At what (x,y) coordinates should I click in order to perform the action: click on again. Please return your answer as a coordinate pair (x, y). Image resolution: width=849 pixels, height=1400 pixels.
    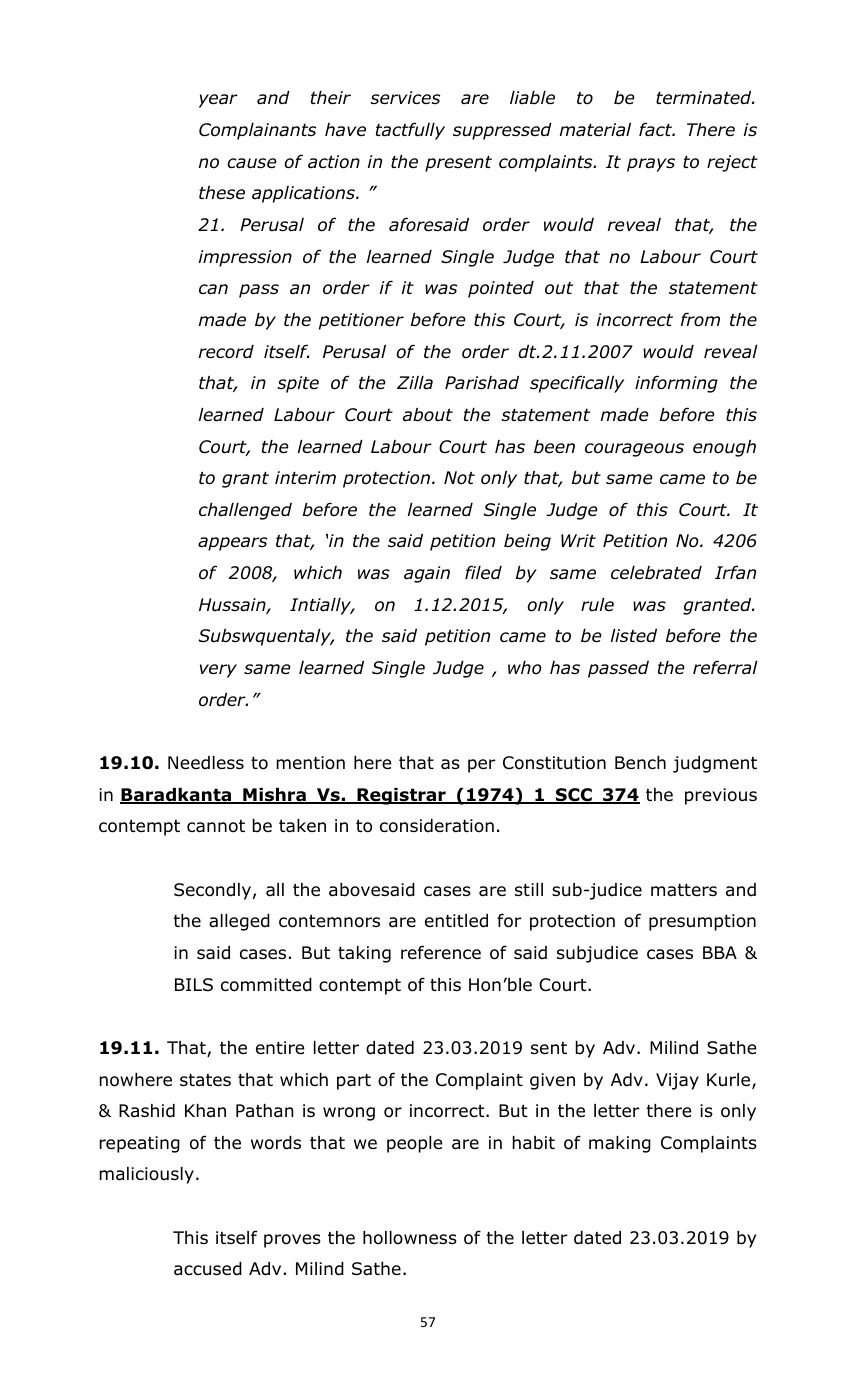
    Looking at the image, I should click on (427, 574).
